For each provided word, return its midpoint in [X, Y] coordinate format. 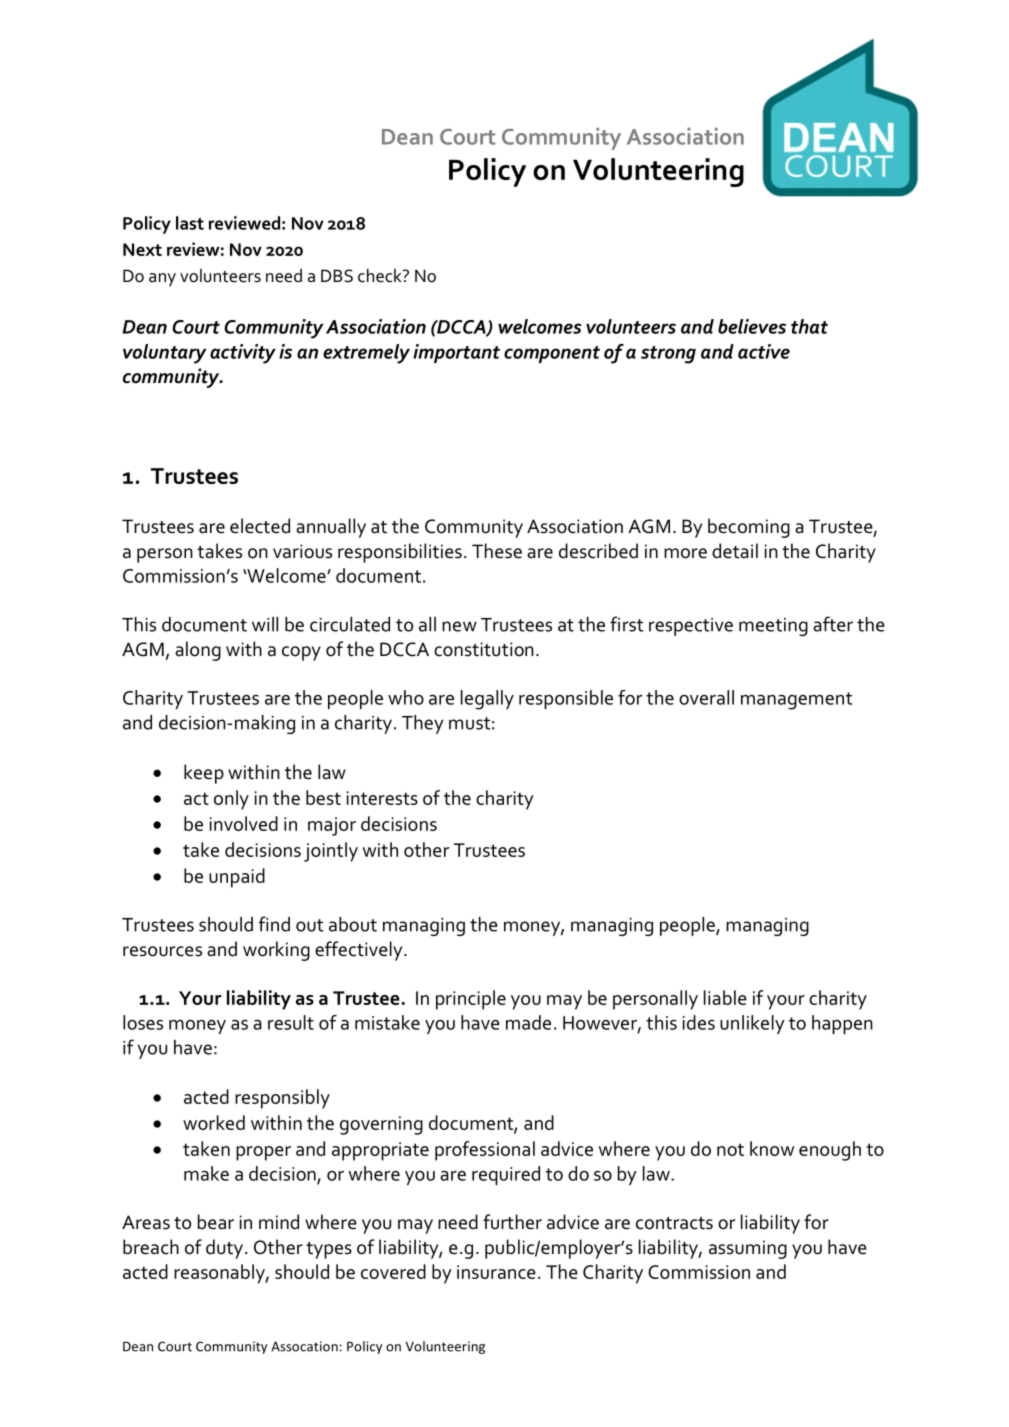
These [497, 551]
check [381, 275]
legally [487, 700]
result [291, 1022]
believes [752, 326]
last [190, 223]
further [512, 1222]
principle [471, 1000]
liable [725, 997]
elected [260, 526]
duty [224, 1249]
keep [204, 774]
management [796, 701]
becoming [749, 528]
